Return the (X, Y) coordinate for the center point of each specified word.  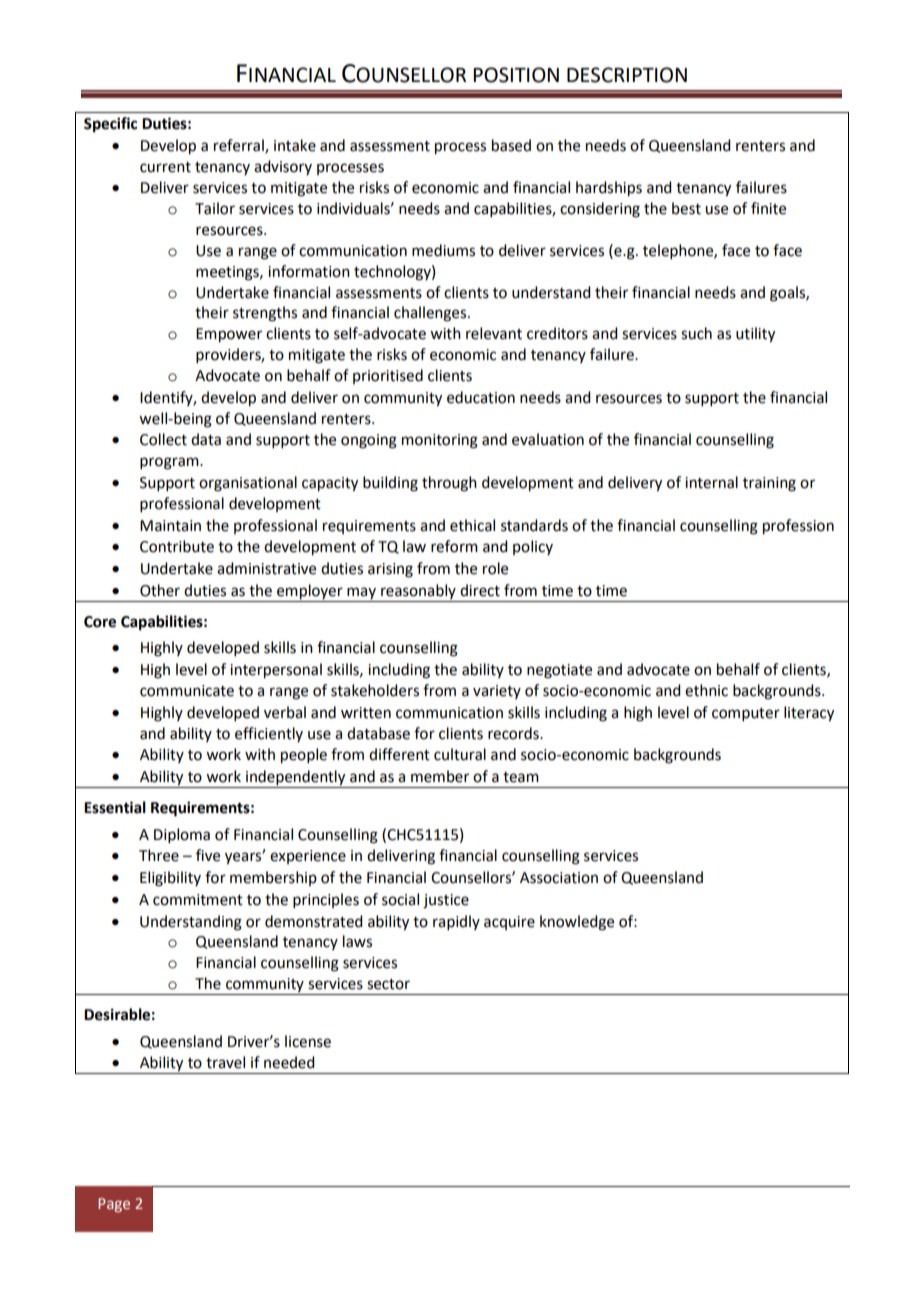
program (170, 463)
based (511, 145)
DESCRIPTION (627, 75)
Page (114, 1205)
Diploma (182, 835)
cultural (460, 754)
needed (289, 1062)
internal (711, 482)
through (449, 484)
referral (240, 146)
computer (746, 714)
